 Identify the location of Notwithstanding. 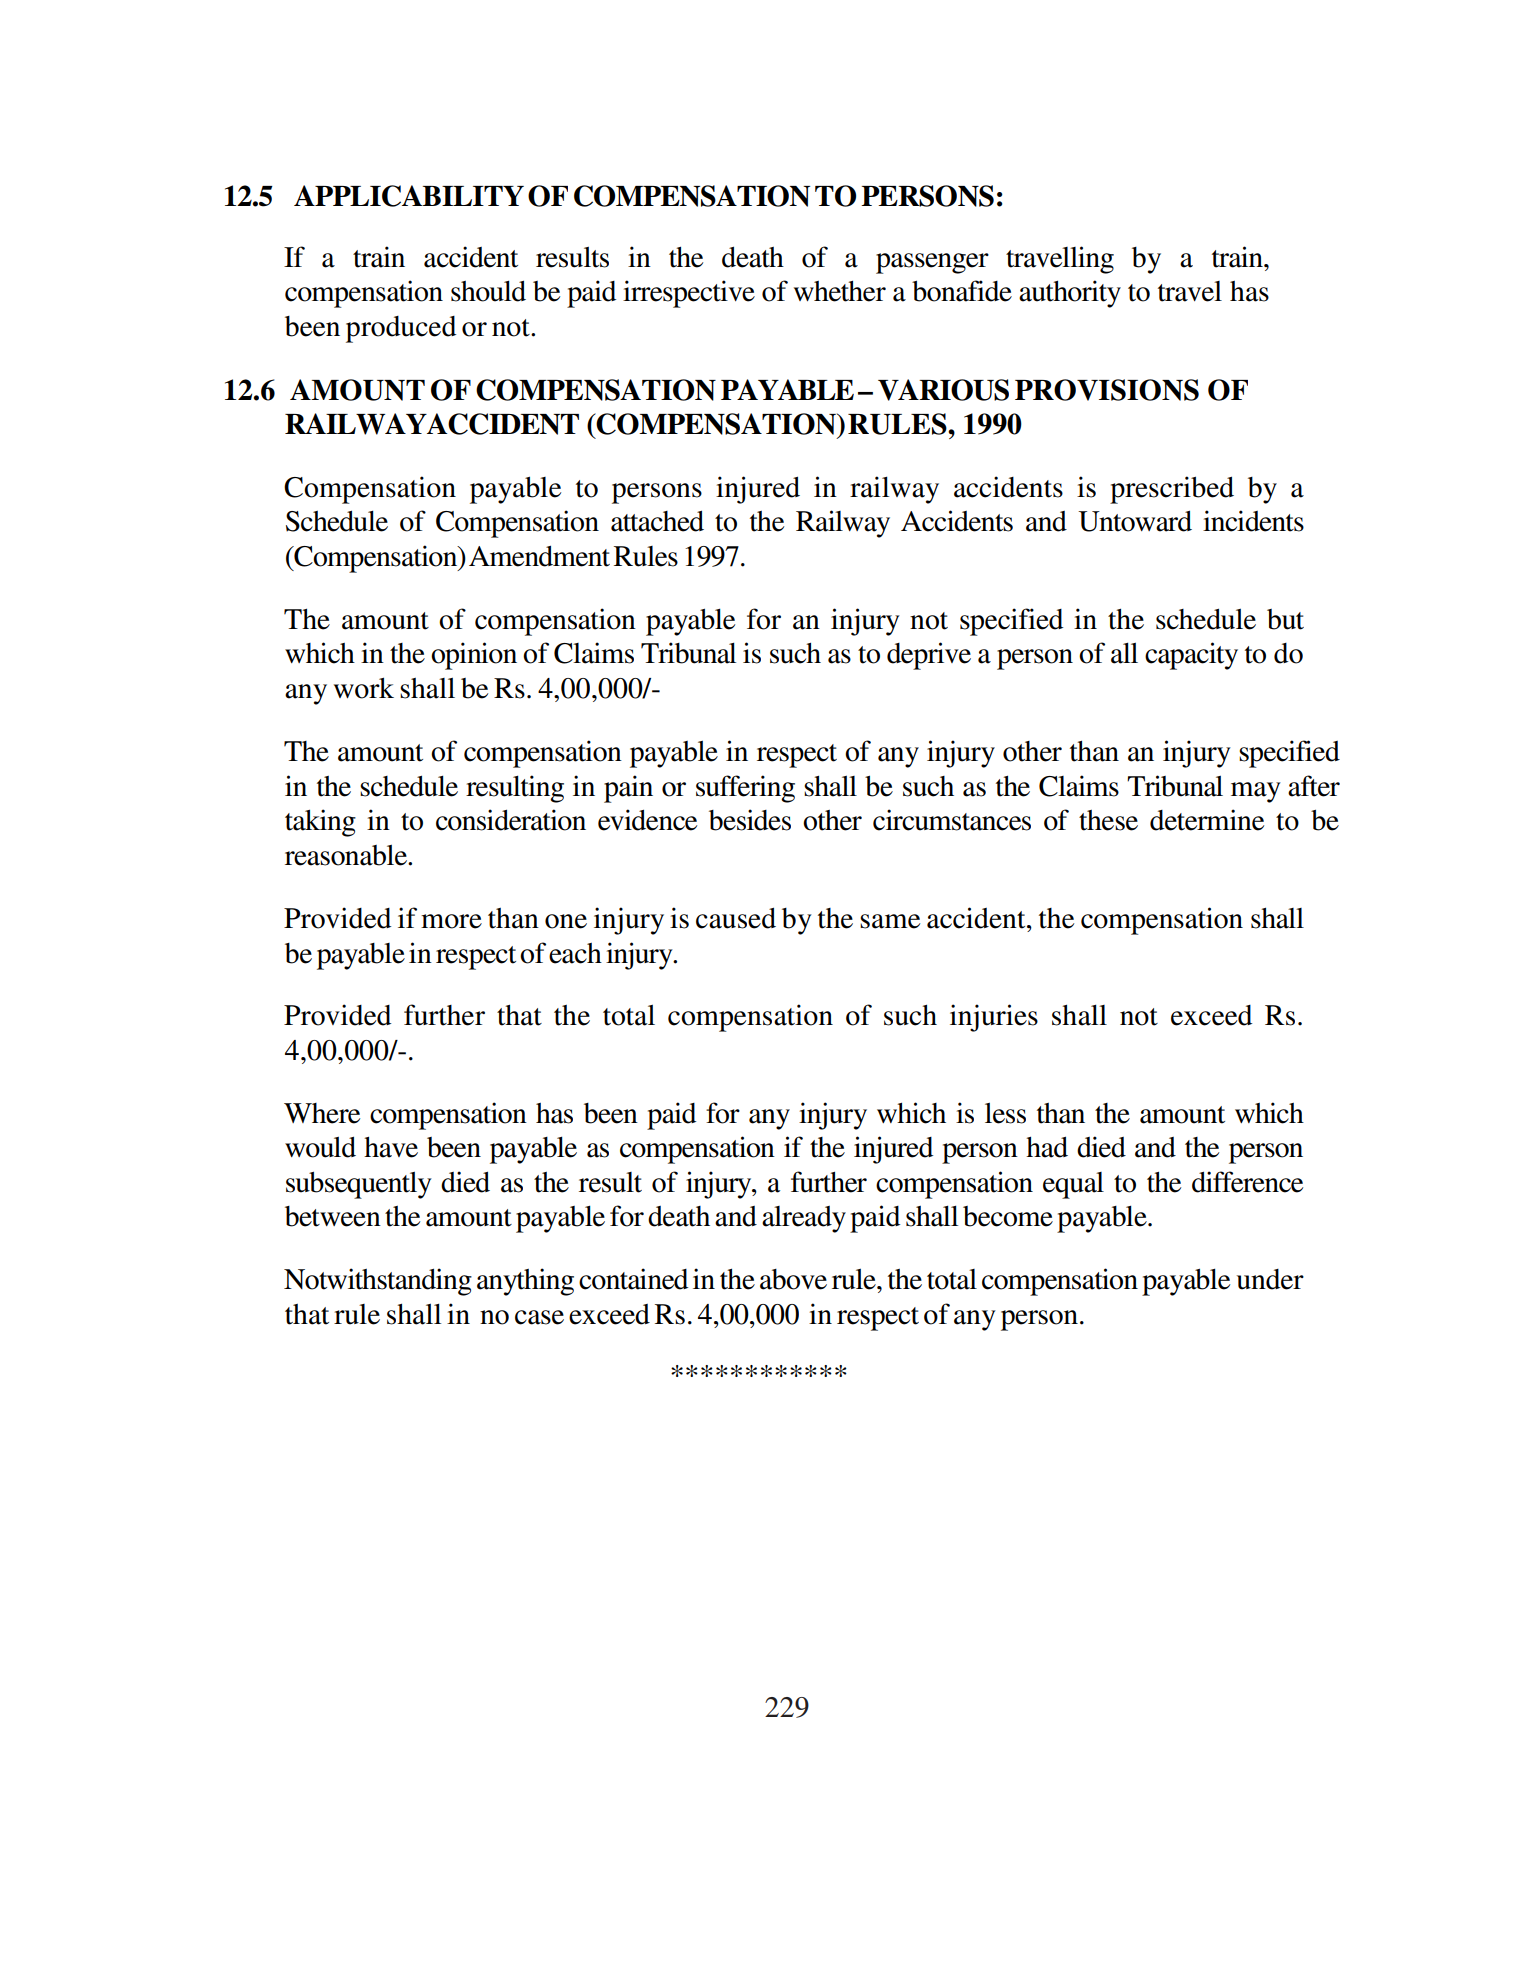
(378, 1282).
